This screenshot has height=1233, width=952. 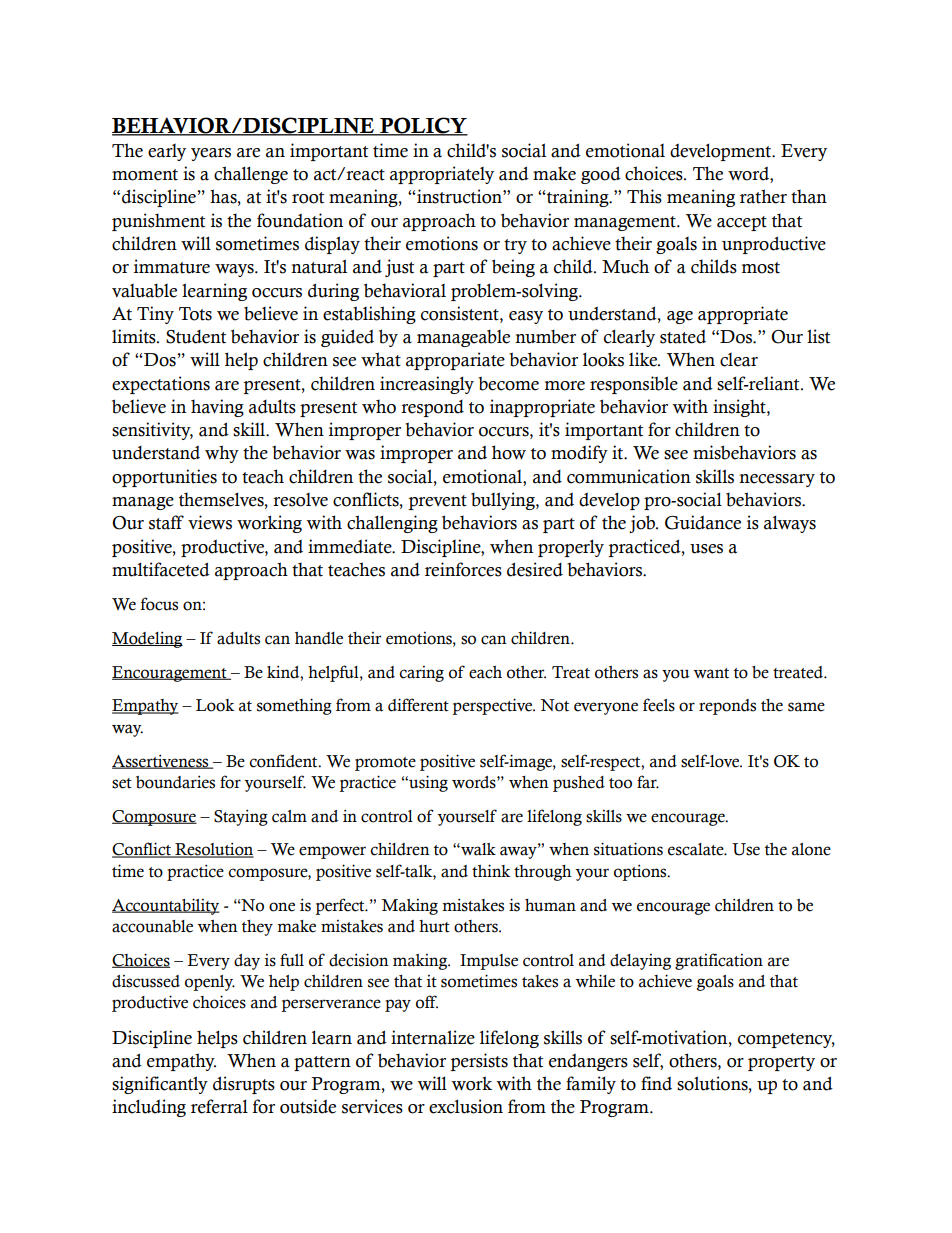 I want to click on boundaries, so click(x=175, y=782).
